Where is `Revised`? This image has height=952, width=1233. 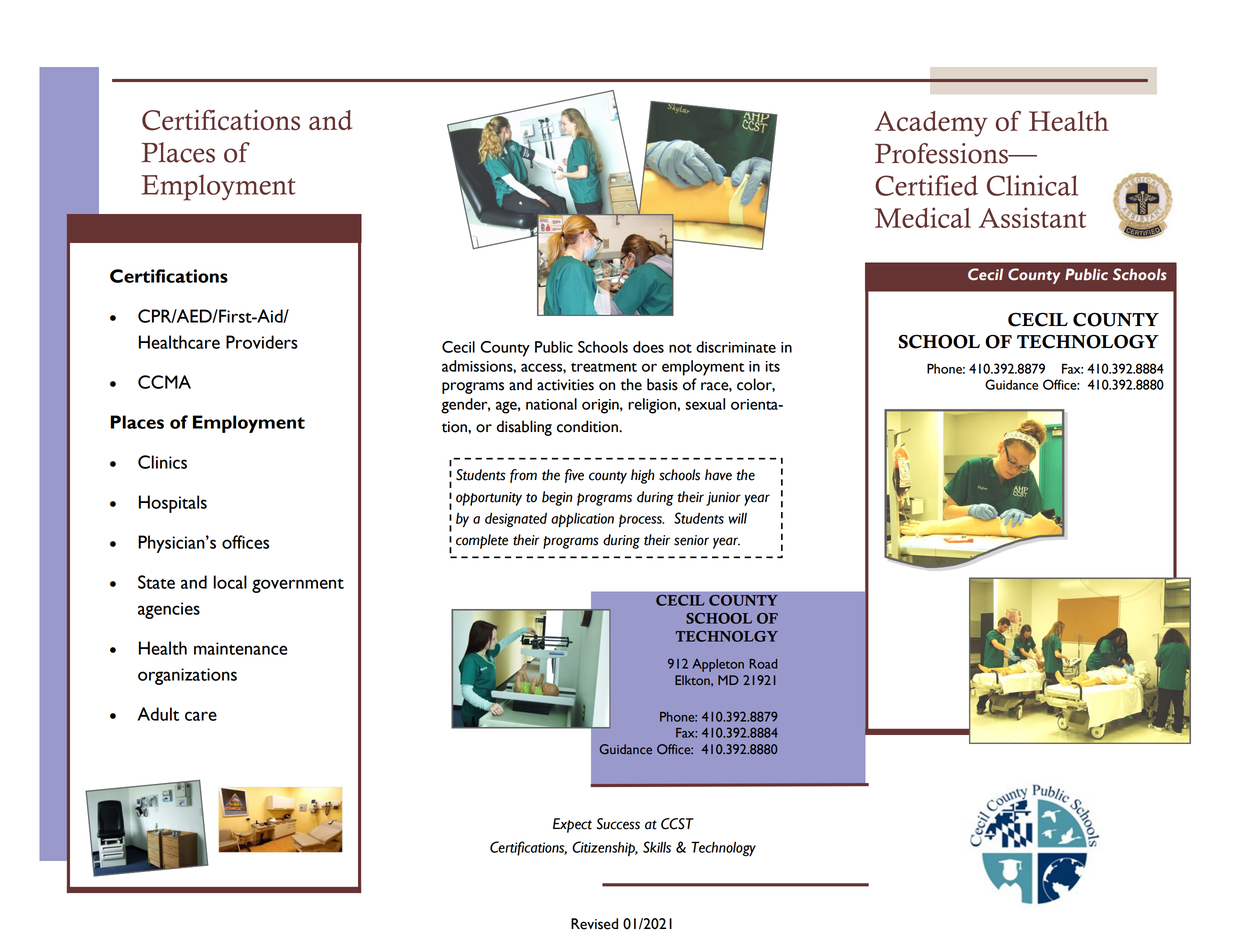 Revised is located at coordinates (594, 924).
